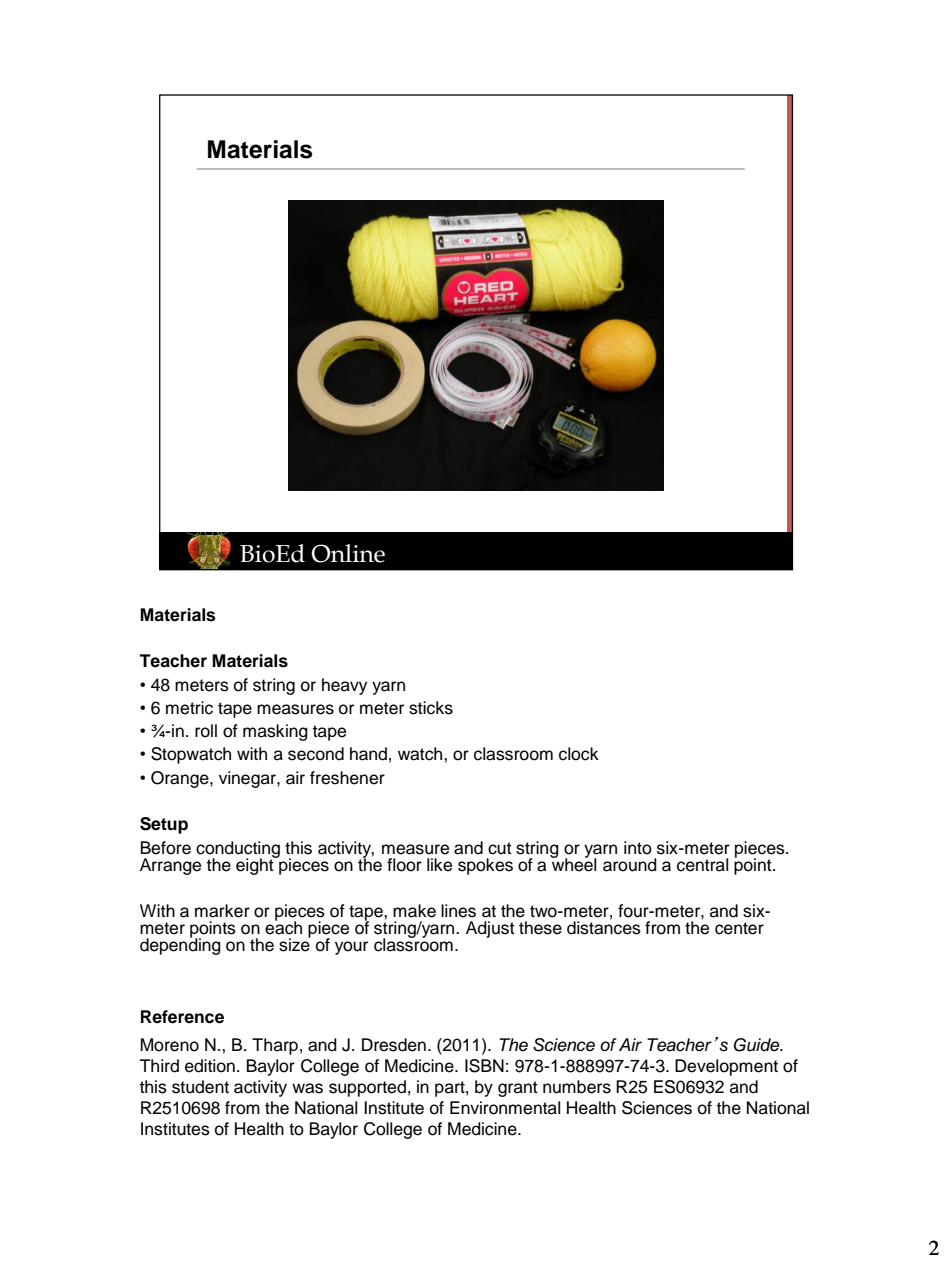 The height and width of the screenshot is (1266, 952). I want to click on clock, so click(579, 754).
